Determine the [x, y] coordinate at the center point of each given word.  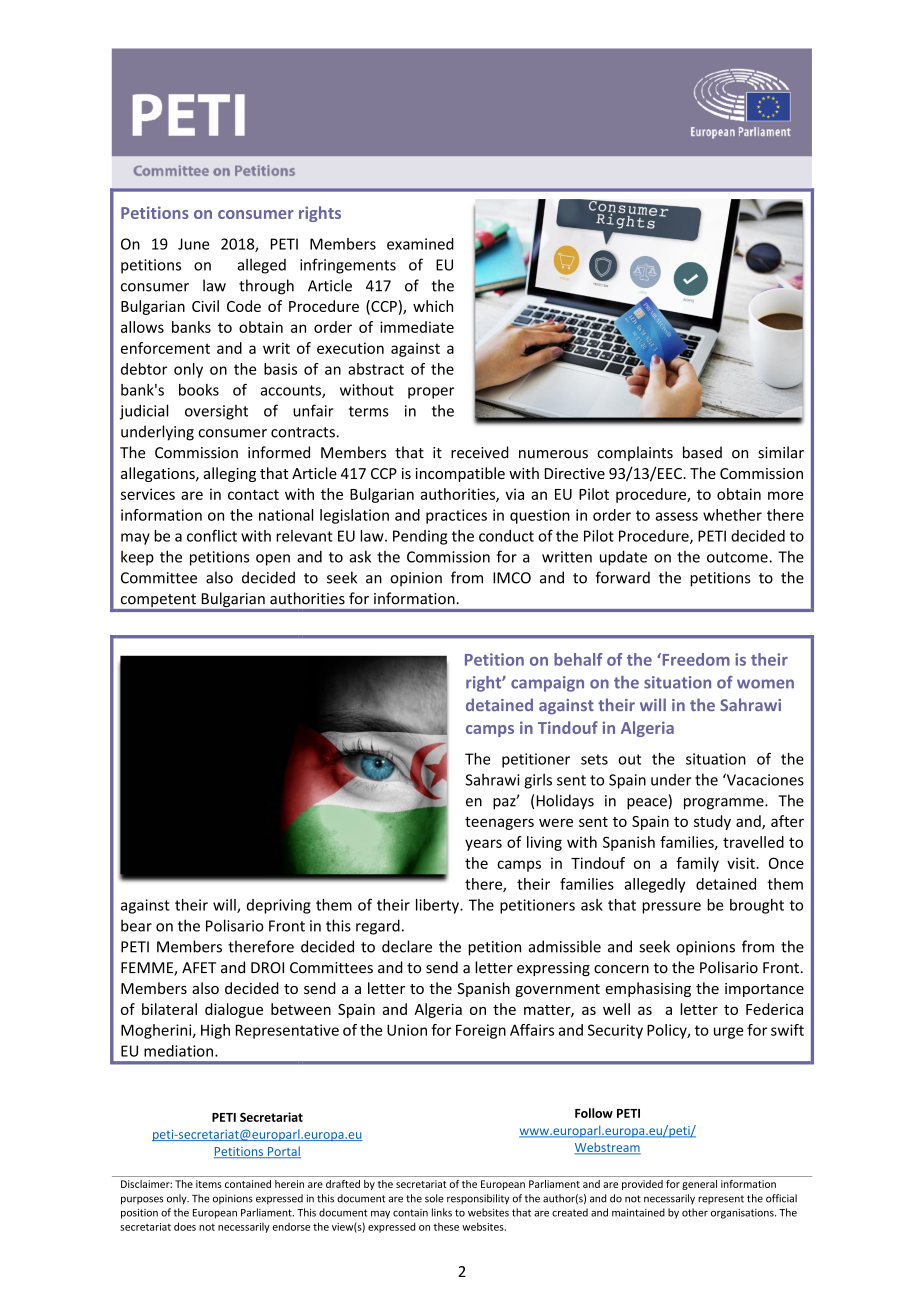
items [209, 1184]
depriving [279, 906]
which [433, 306]
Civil [205, 306]
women [765, 684]
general [699, 1185]
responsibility [478, 1199]
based [702, 452]
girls [538, 781]
